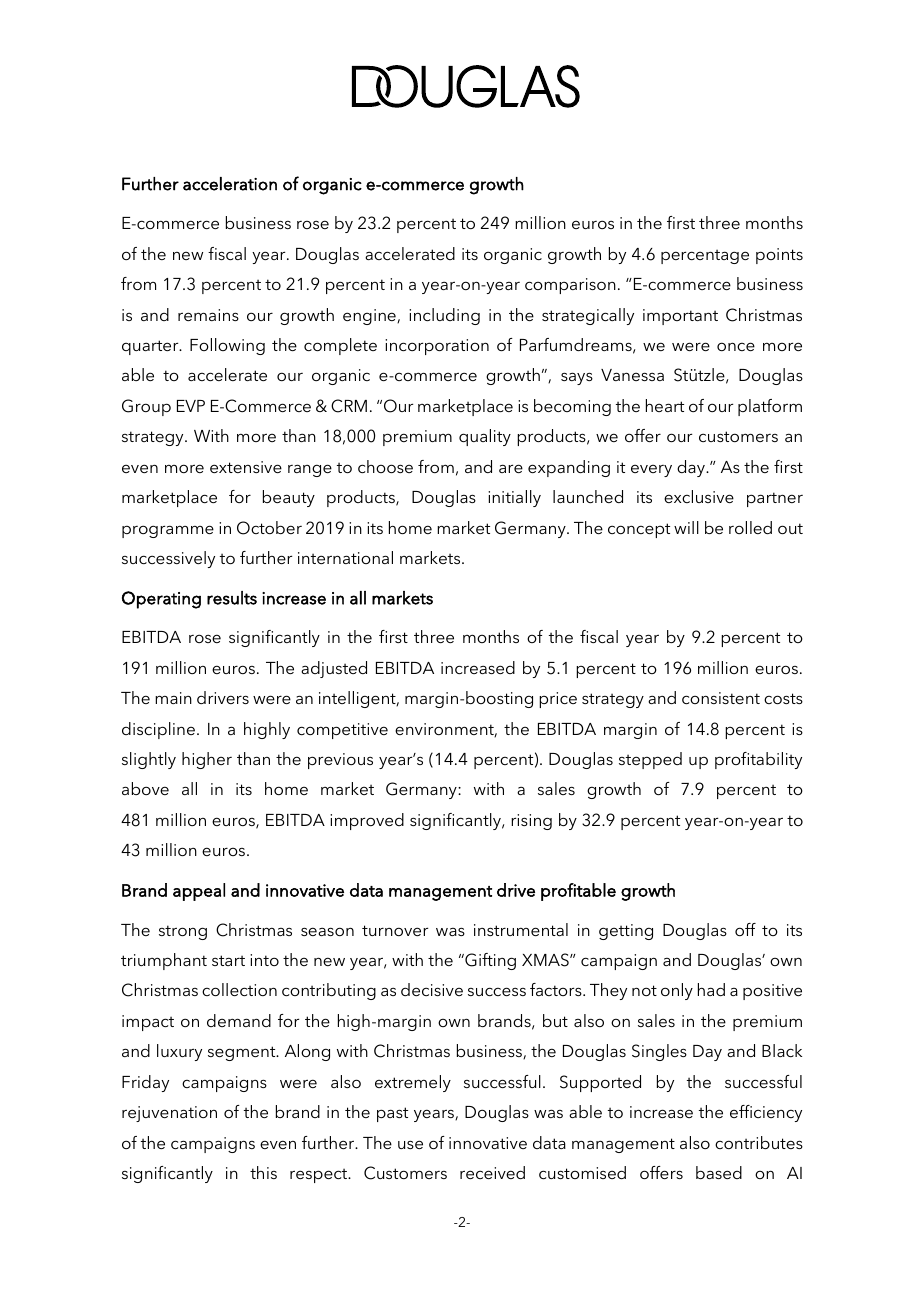  I want to click on this, so click(263, 1172).
